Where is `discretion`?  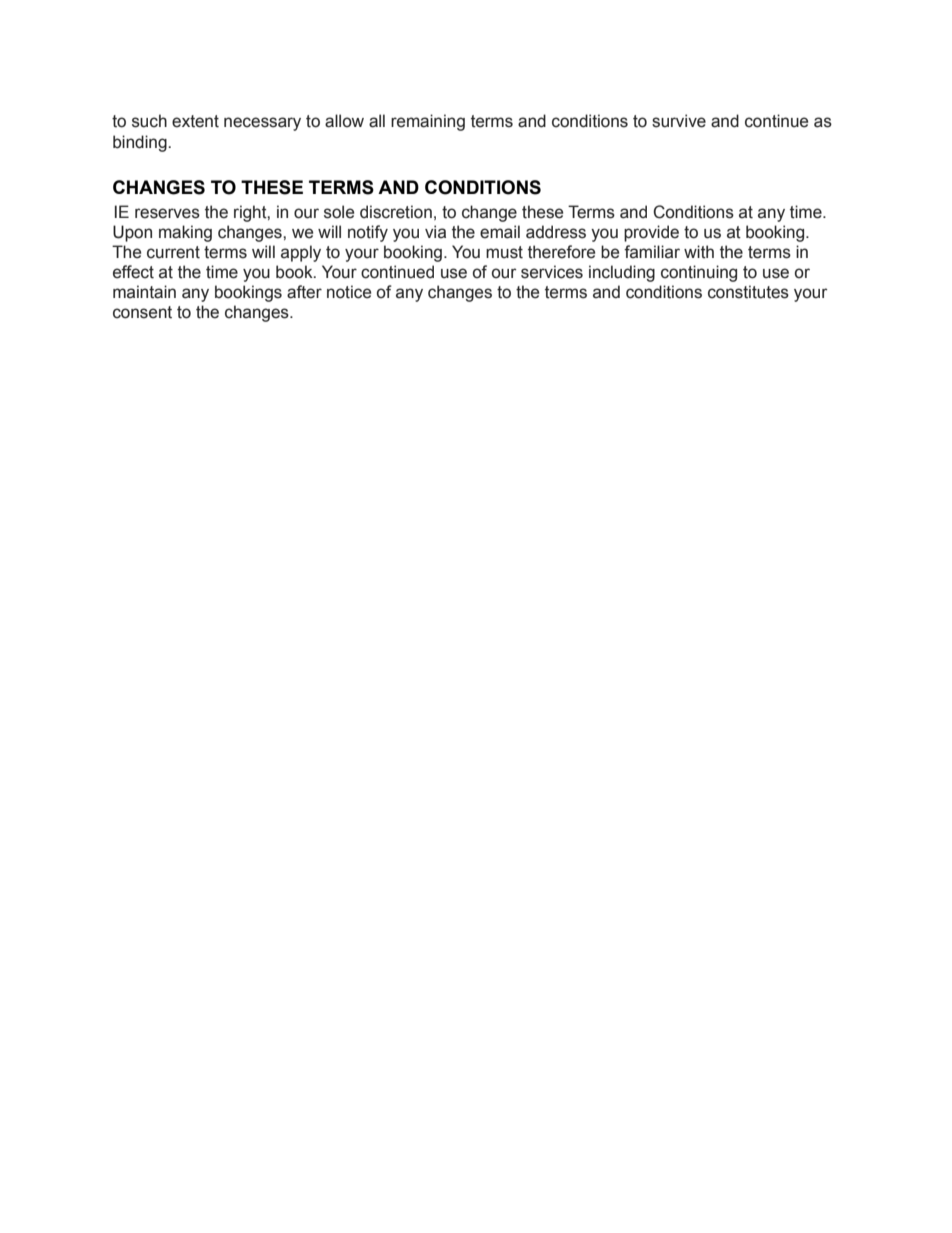 discretion is located at coordinates (396, 212).
